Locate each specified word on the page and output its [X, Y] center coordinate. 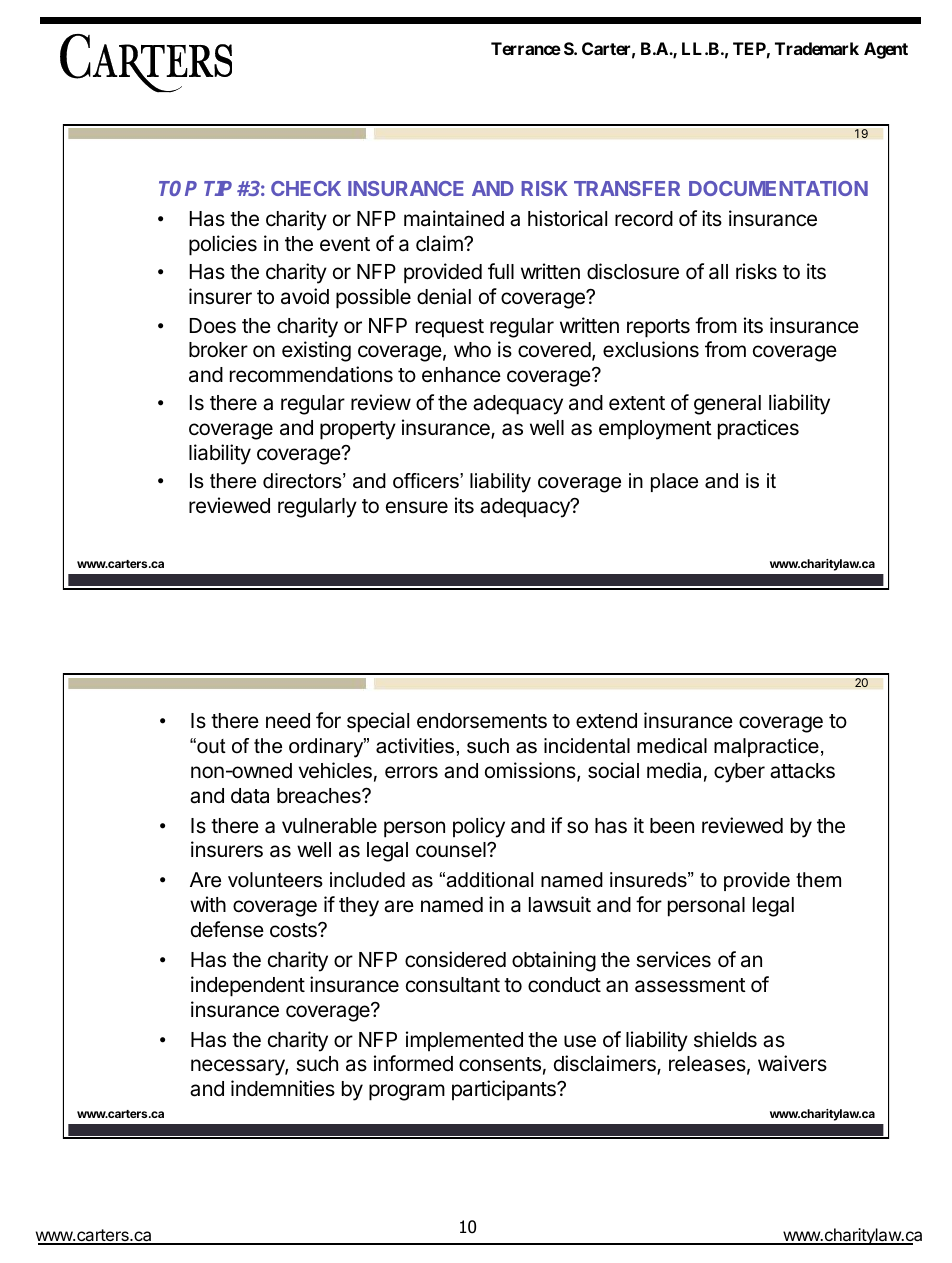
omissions [531, 771]
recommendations [311, 374]
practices [758, 429]
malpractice [766, 747]
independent [248, 986]
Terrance [526, 48]
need [288, 721]
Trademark [817, 48]
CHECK [306, 188]
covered [554, 350]
